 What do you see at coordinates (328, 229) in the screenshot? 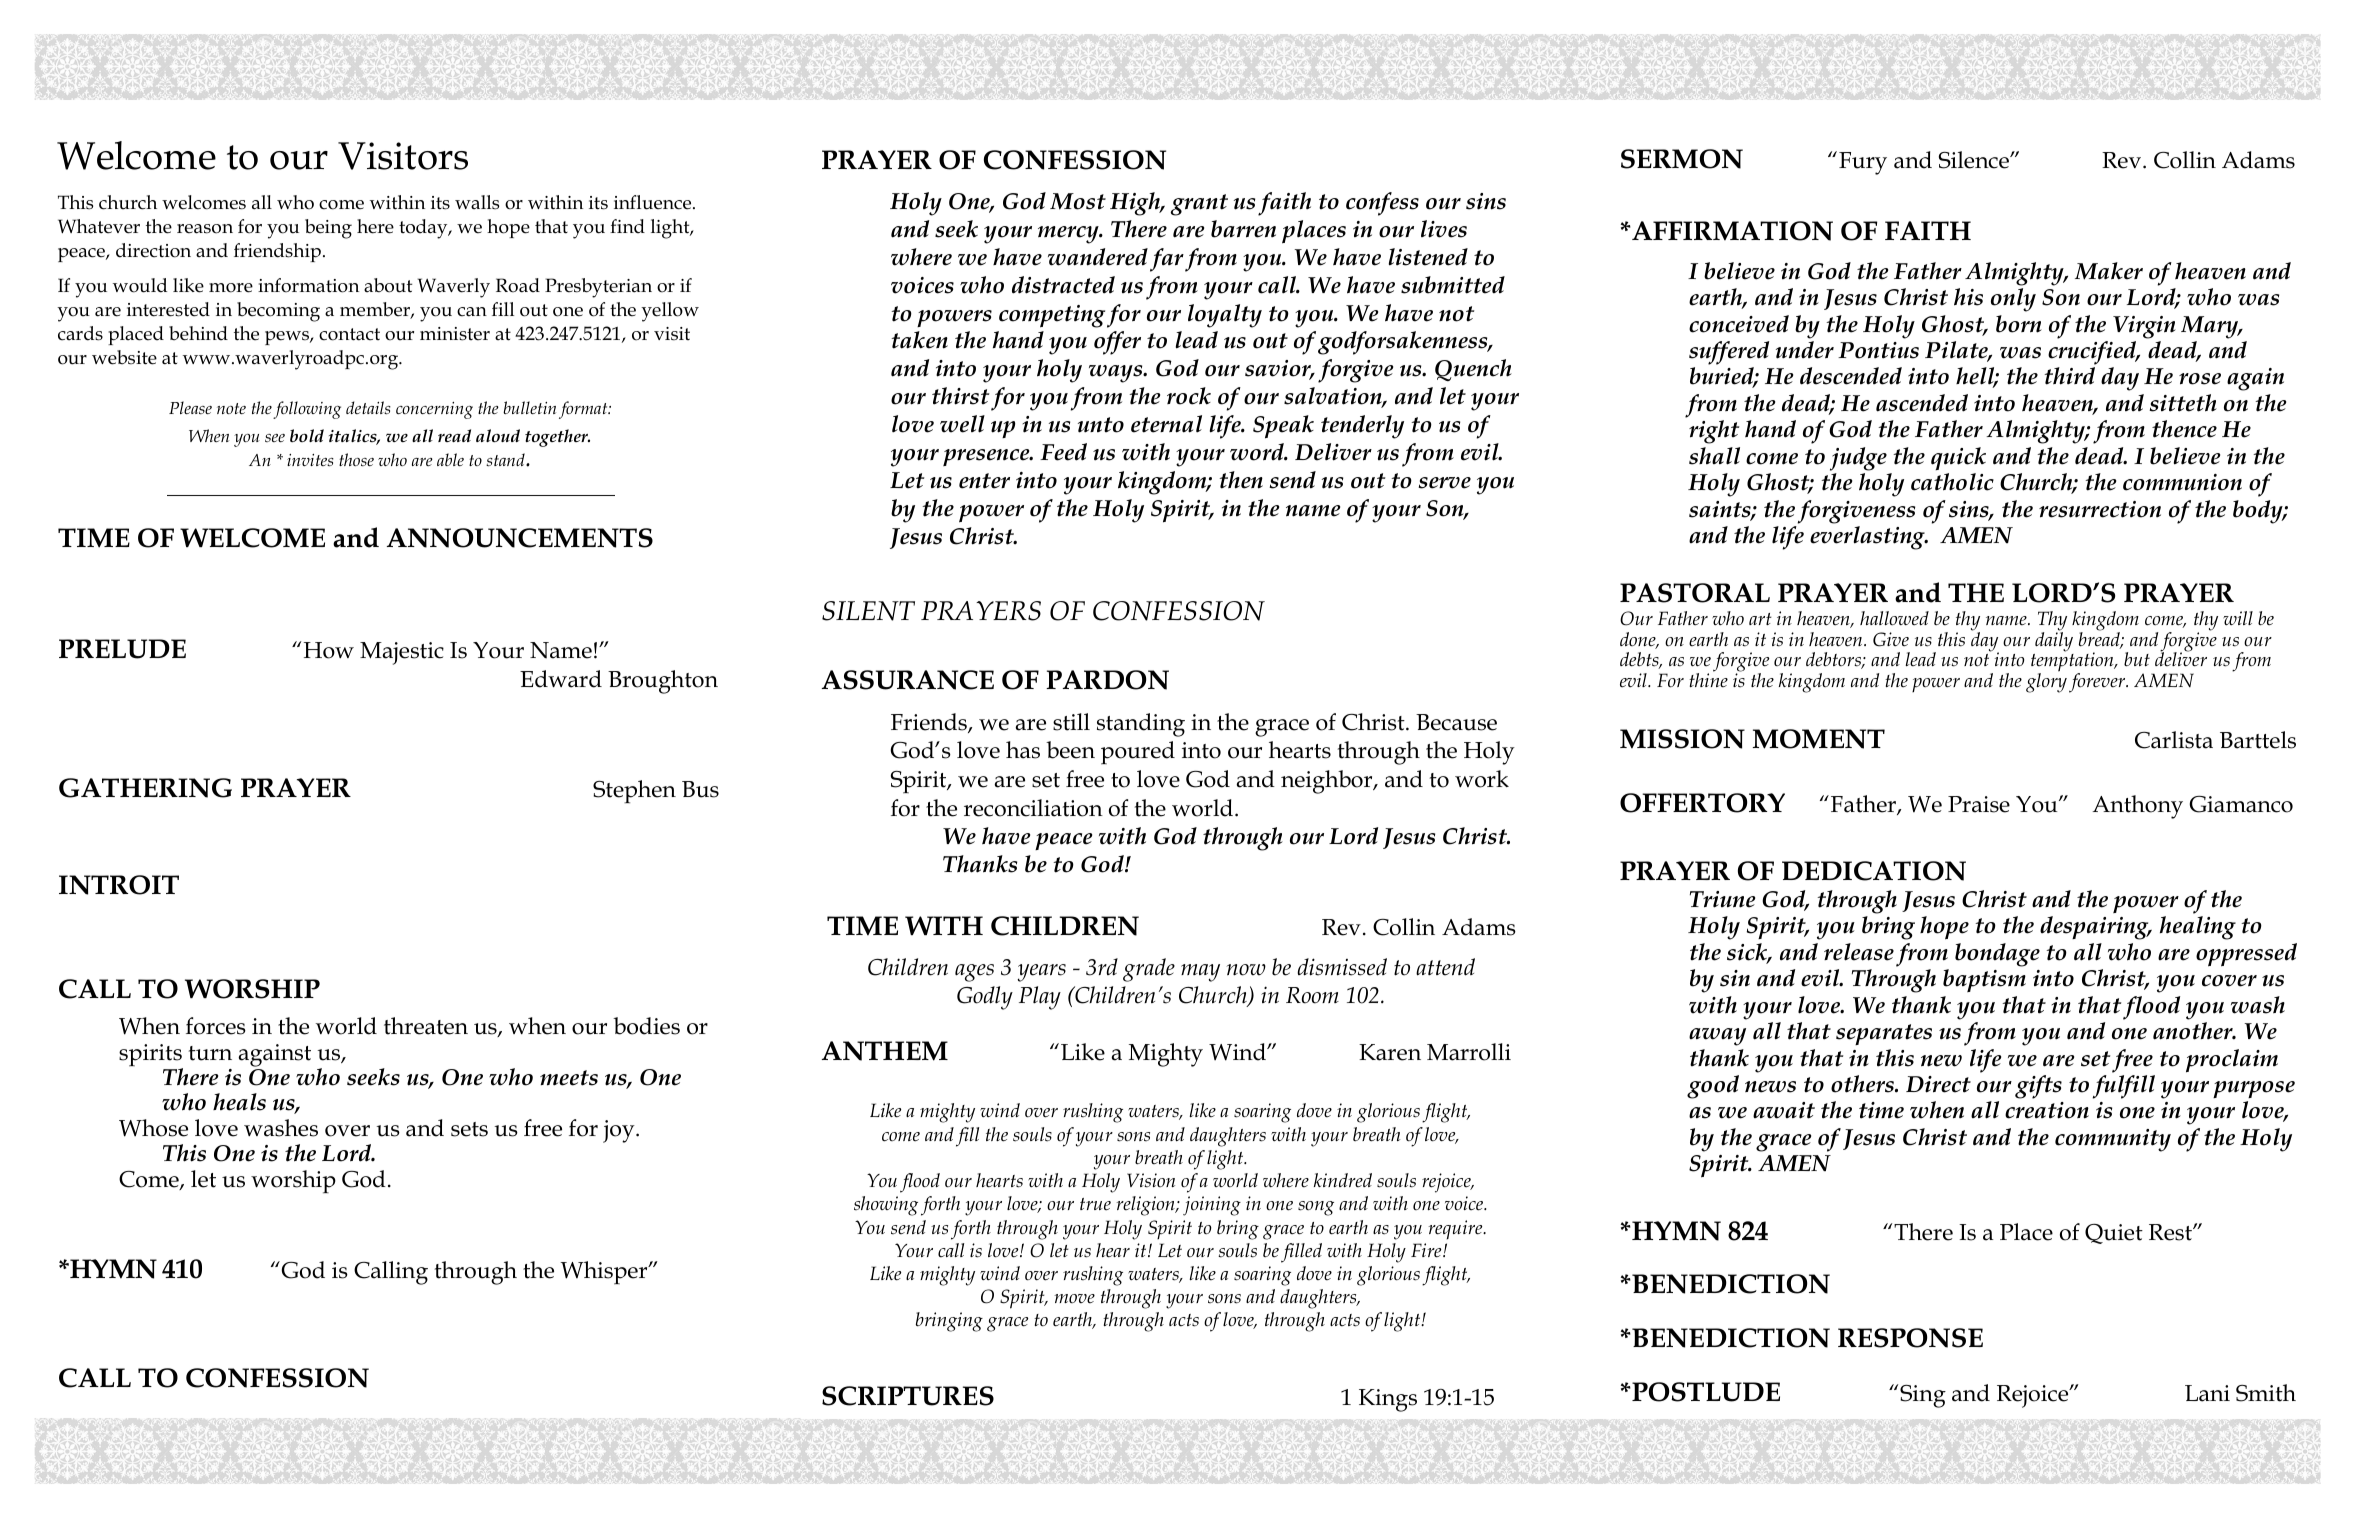
I see `being` at bounding box center [328, 229].
